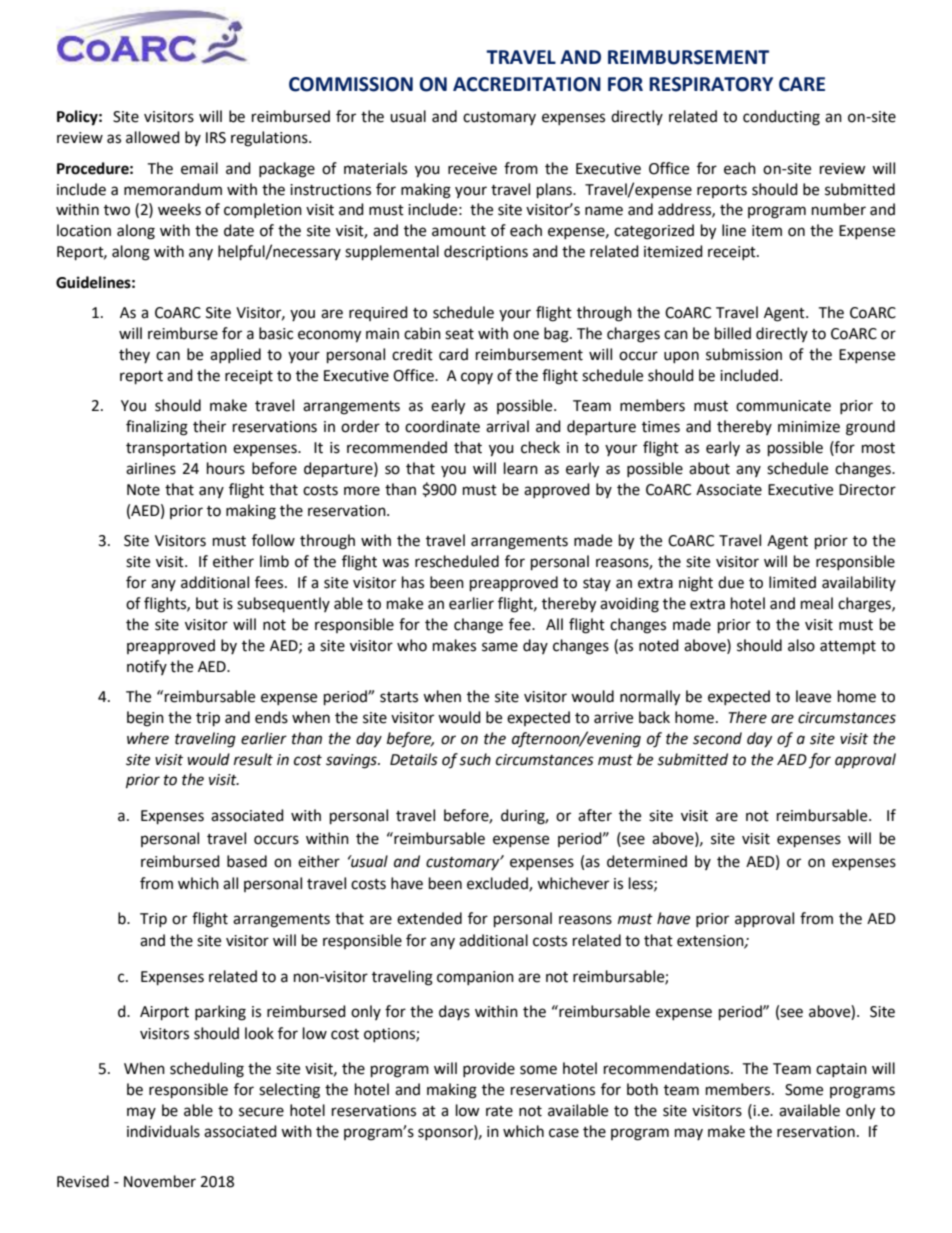 The height and width of the image is (1233, 952). What do you see at coordinates (475, 759) in the image?
I see `such` at bounding box center [475, 759].
